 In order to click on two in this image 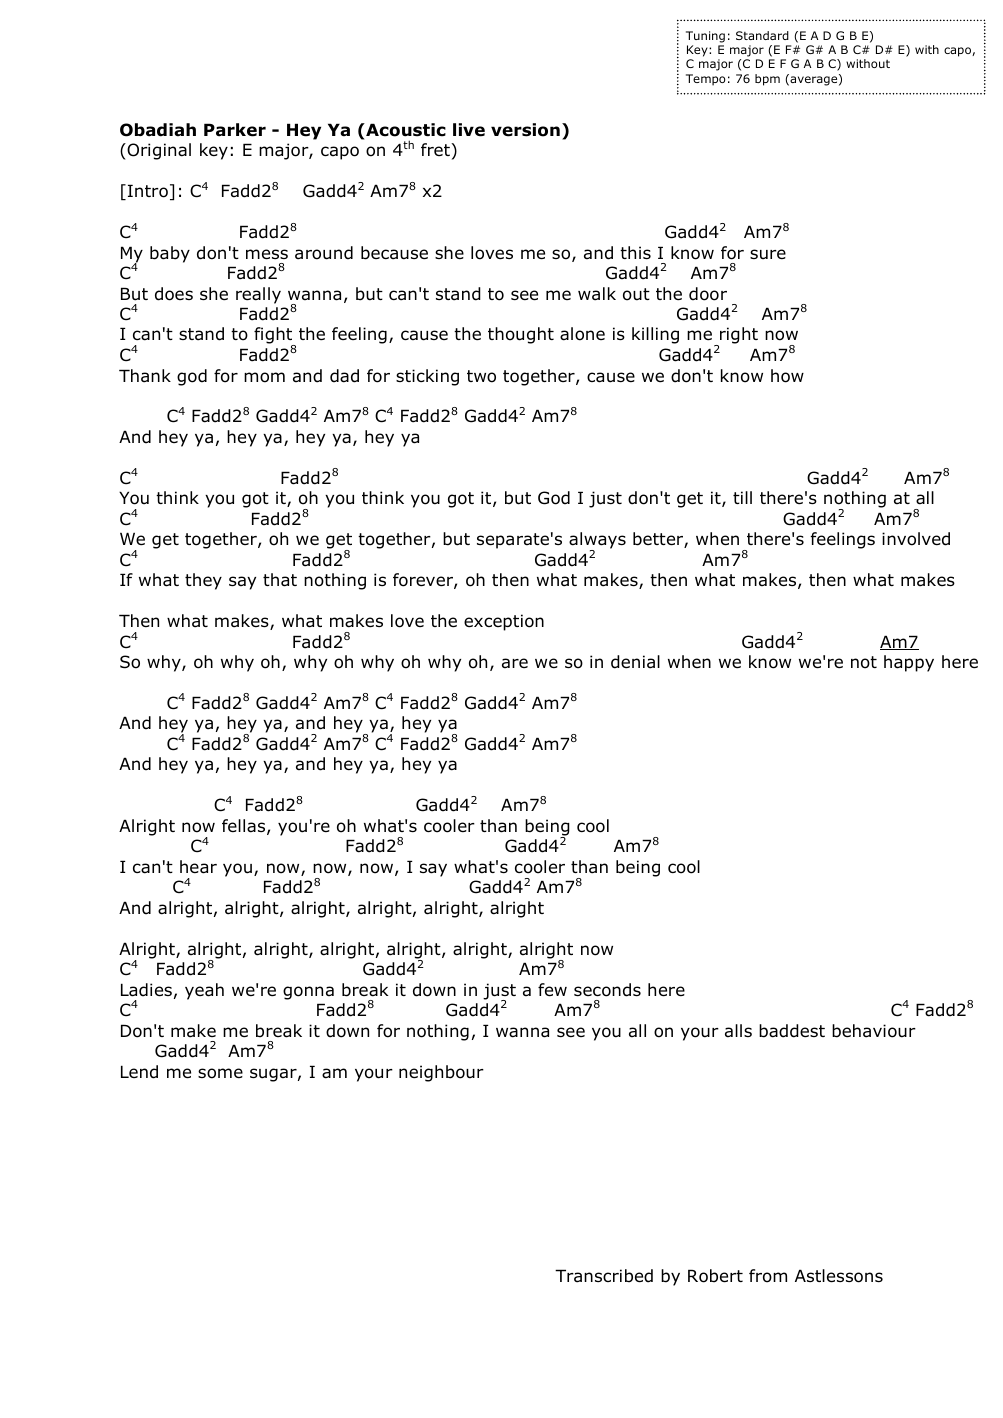, I will do `click(481, 376)`.
